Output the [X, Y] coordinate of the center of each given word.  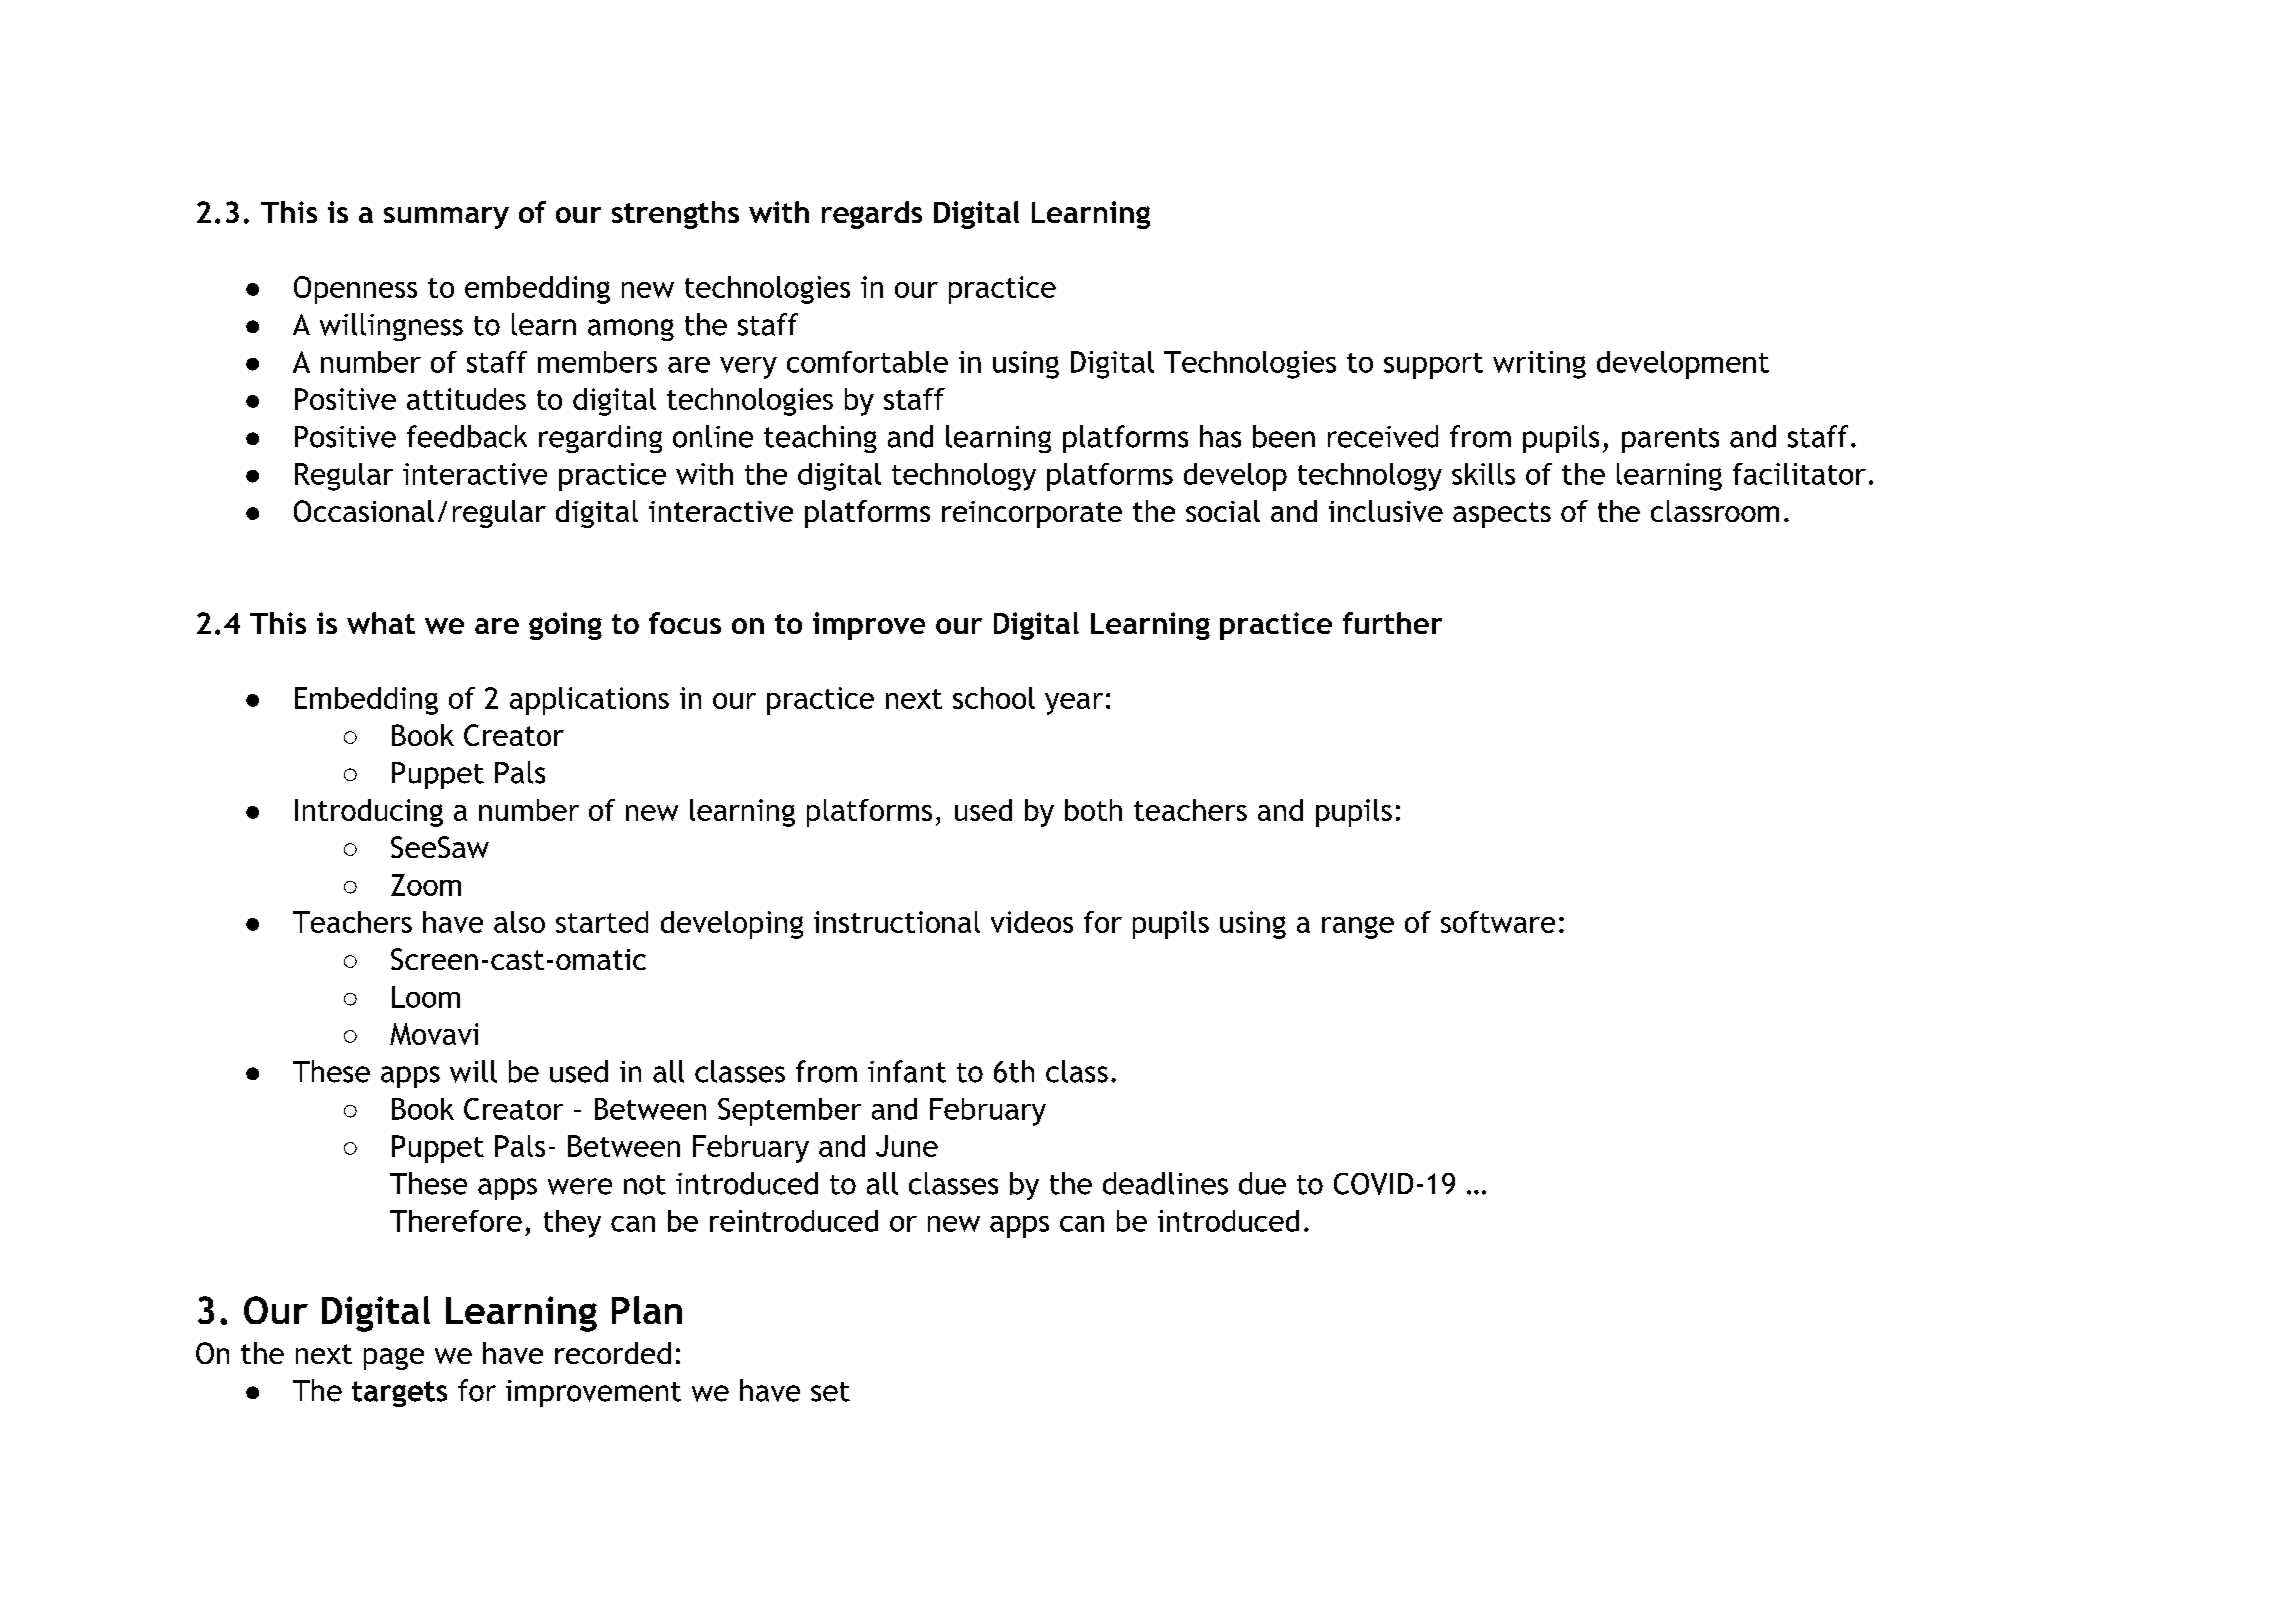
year [1074, 704]
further [1392, 623]
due [1262, 1183]
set [830, 1392]
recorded [613, 1353]
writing [1539, 365]
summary [446, 218]
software [1498, 922]
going [565, 626]
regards [872, 215]
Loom [426, 997]
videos [1032, 922]
